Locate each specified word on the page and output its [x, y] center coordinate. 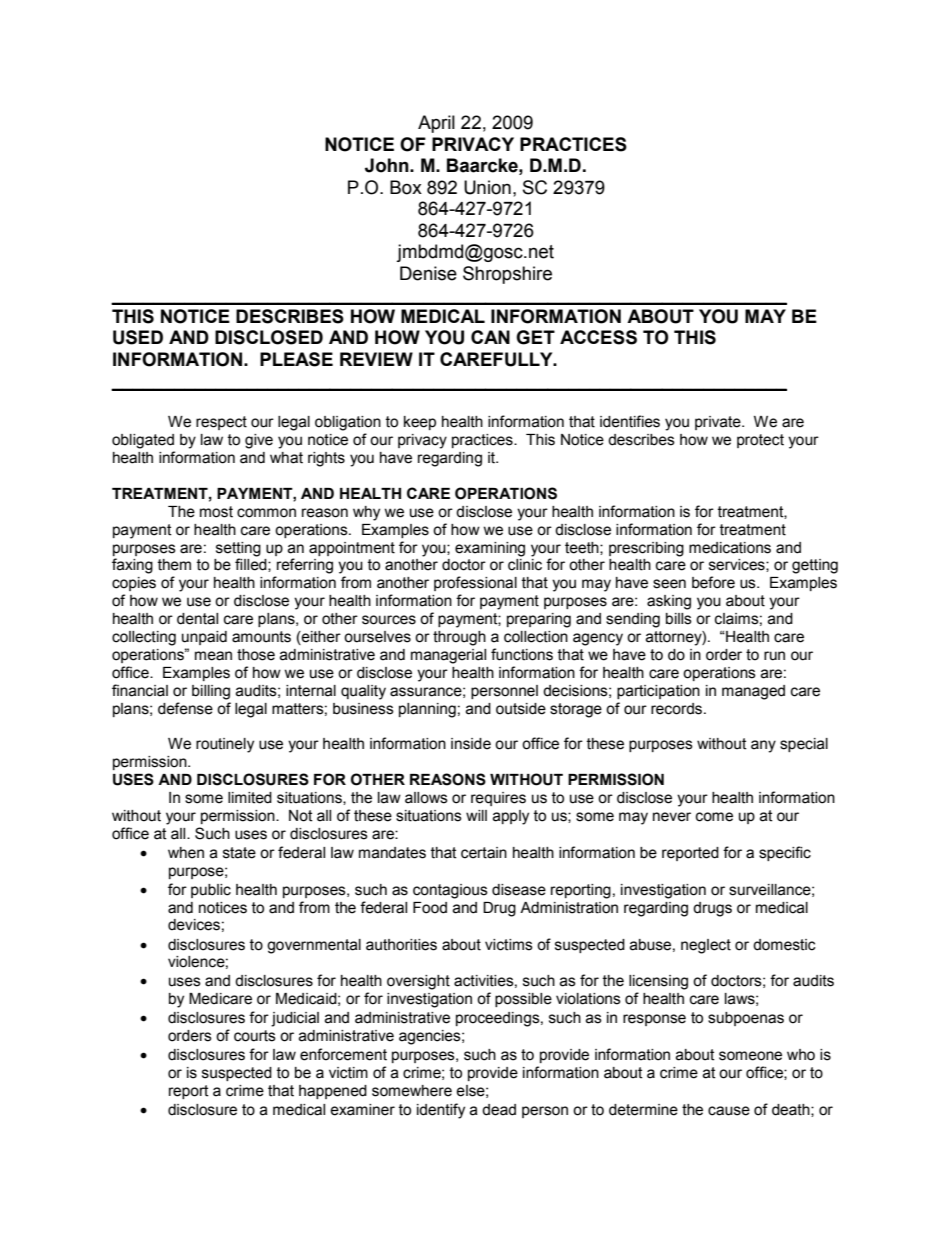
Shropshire [507, 275]
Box [406, 187]
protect [760, 441]
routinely [225, 745]
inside [471, 744]
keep [420, 423]
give [259, 441]
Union [487, 187]
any [763, 746]
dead [499, 1110]
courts [255, 1036]
